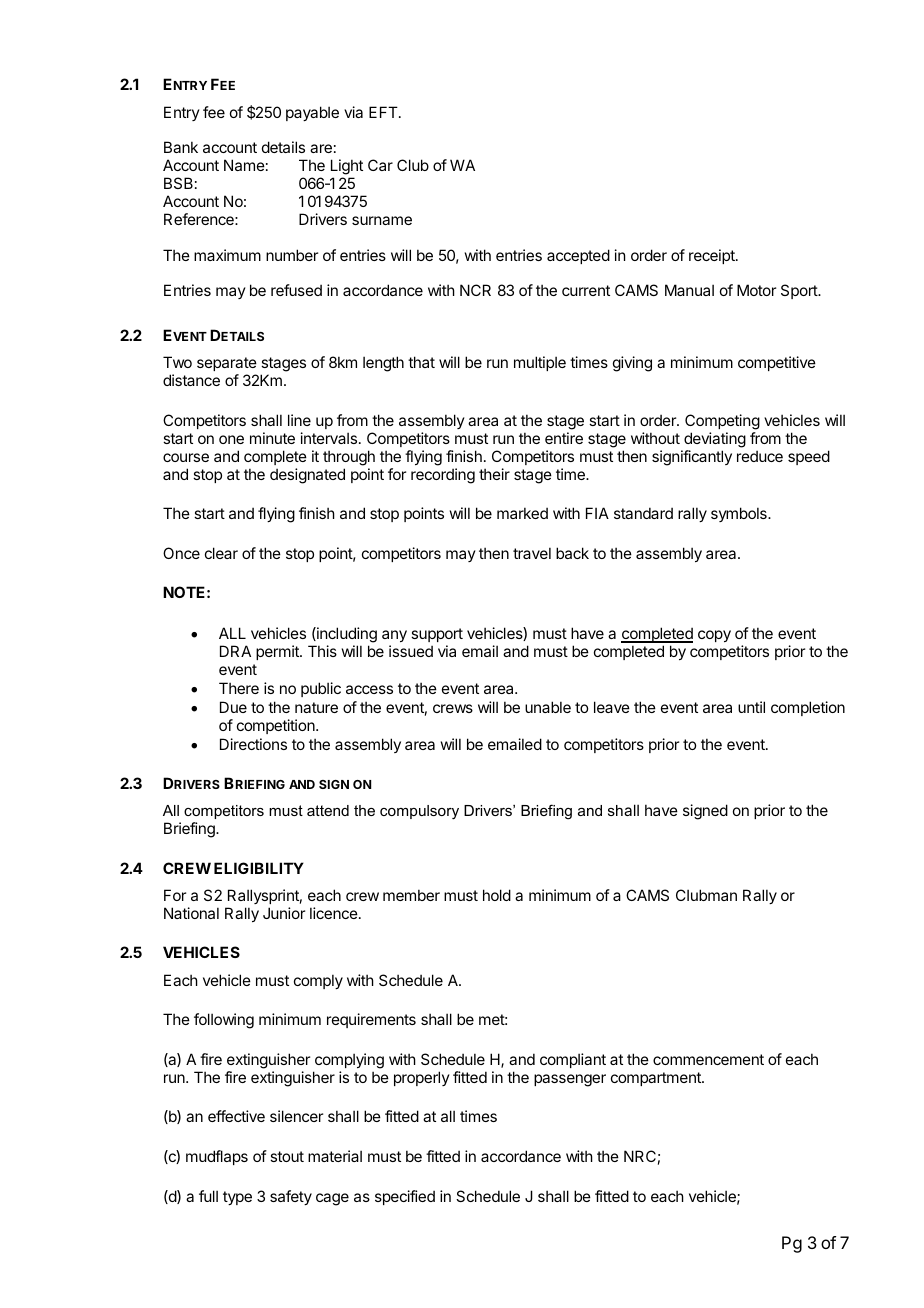  Describe the element at coordinates (405, 1197) in the screenshot. I see `specified` at that location.
